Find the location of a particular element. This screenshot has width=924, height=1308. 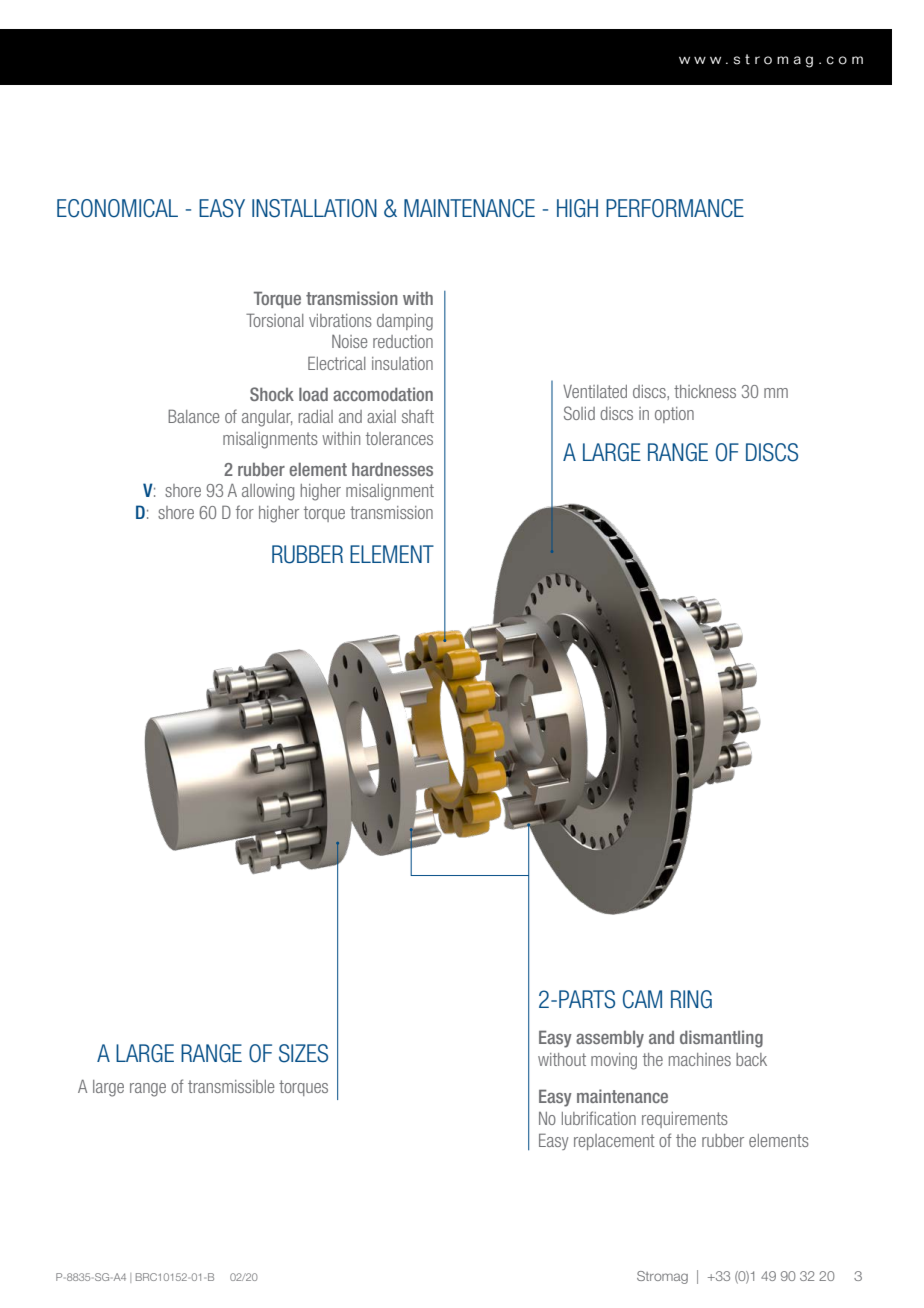

option is located at coordinates (674, 415).
